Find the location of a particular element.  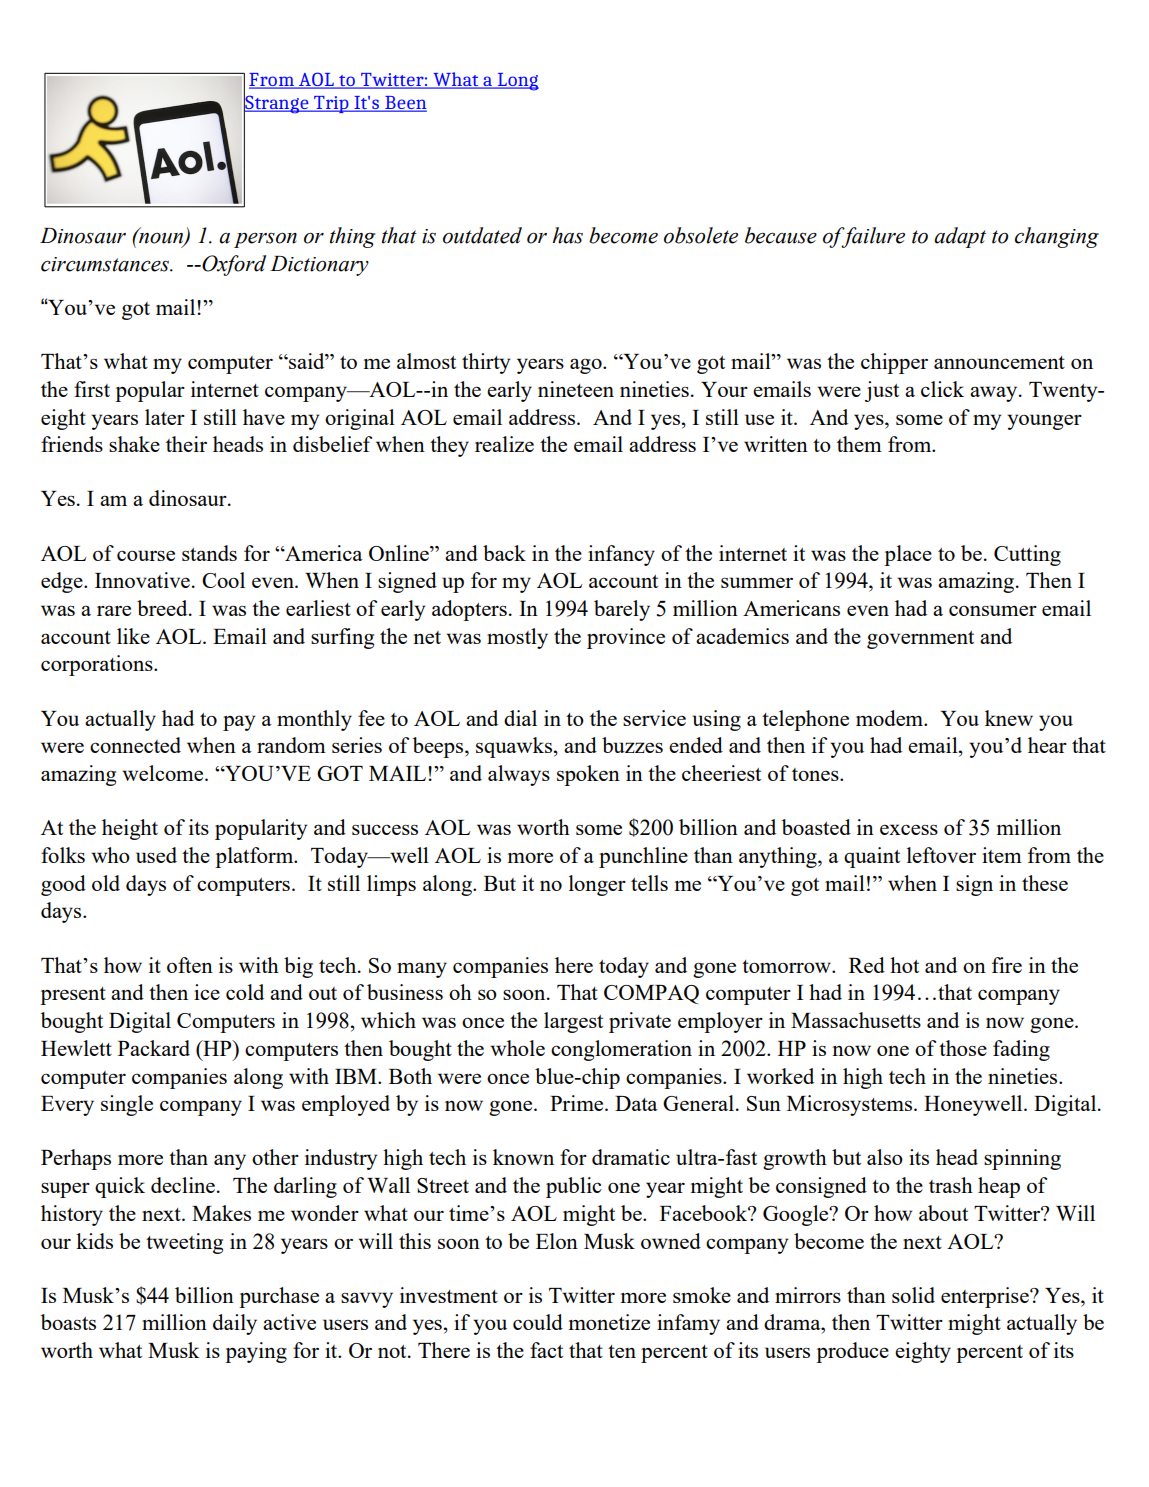

Been is located at coordinates (405, 104).
